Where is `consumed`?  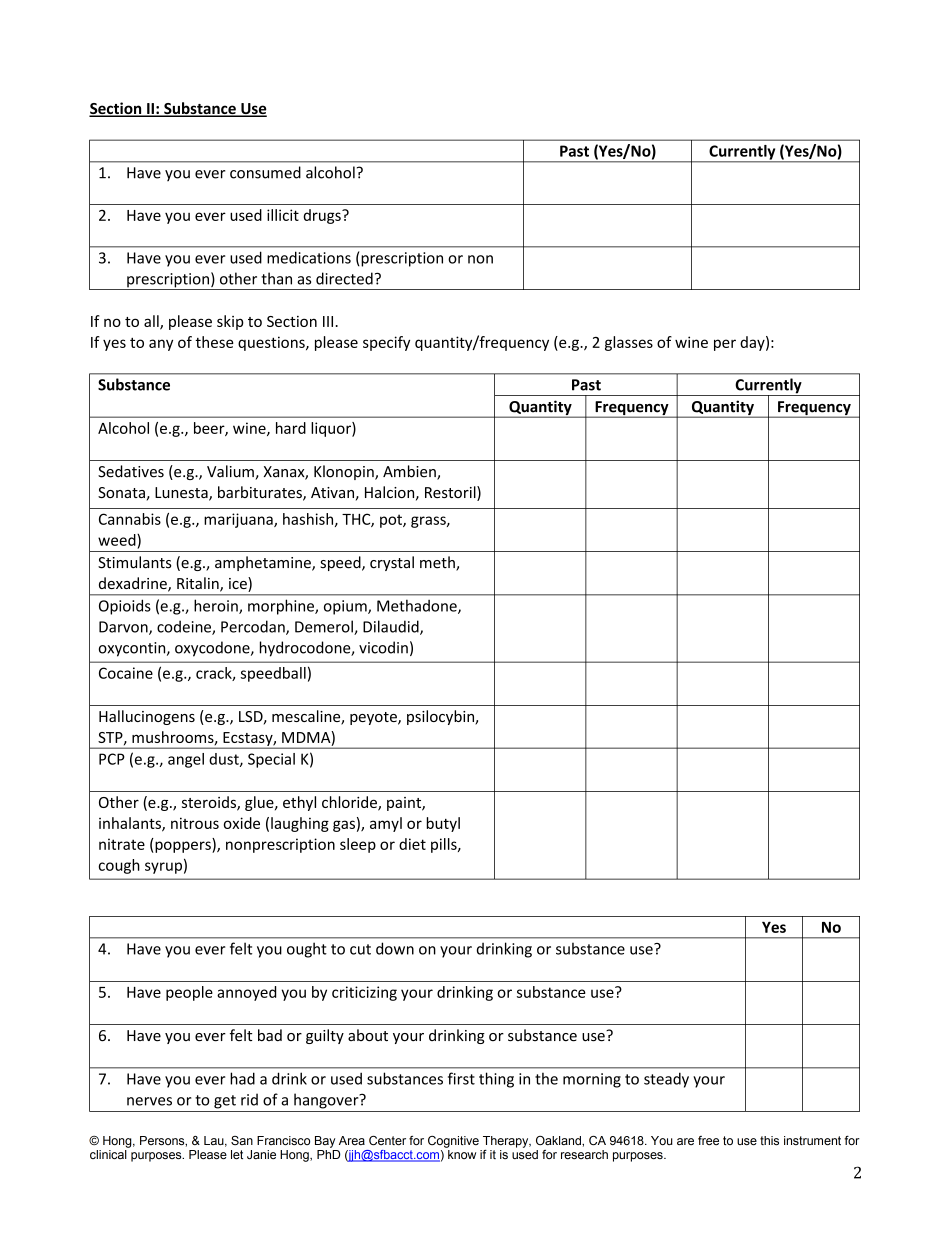
consumed is located at coordinates (265, 172).
